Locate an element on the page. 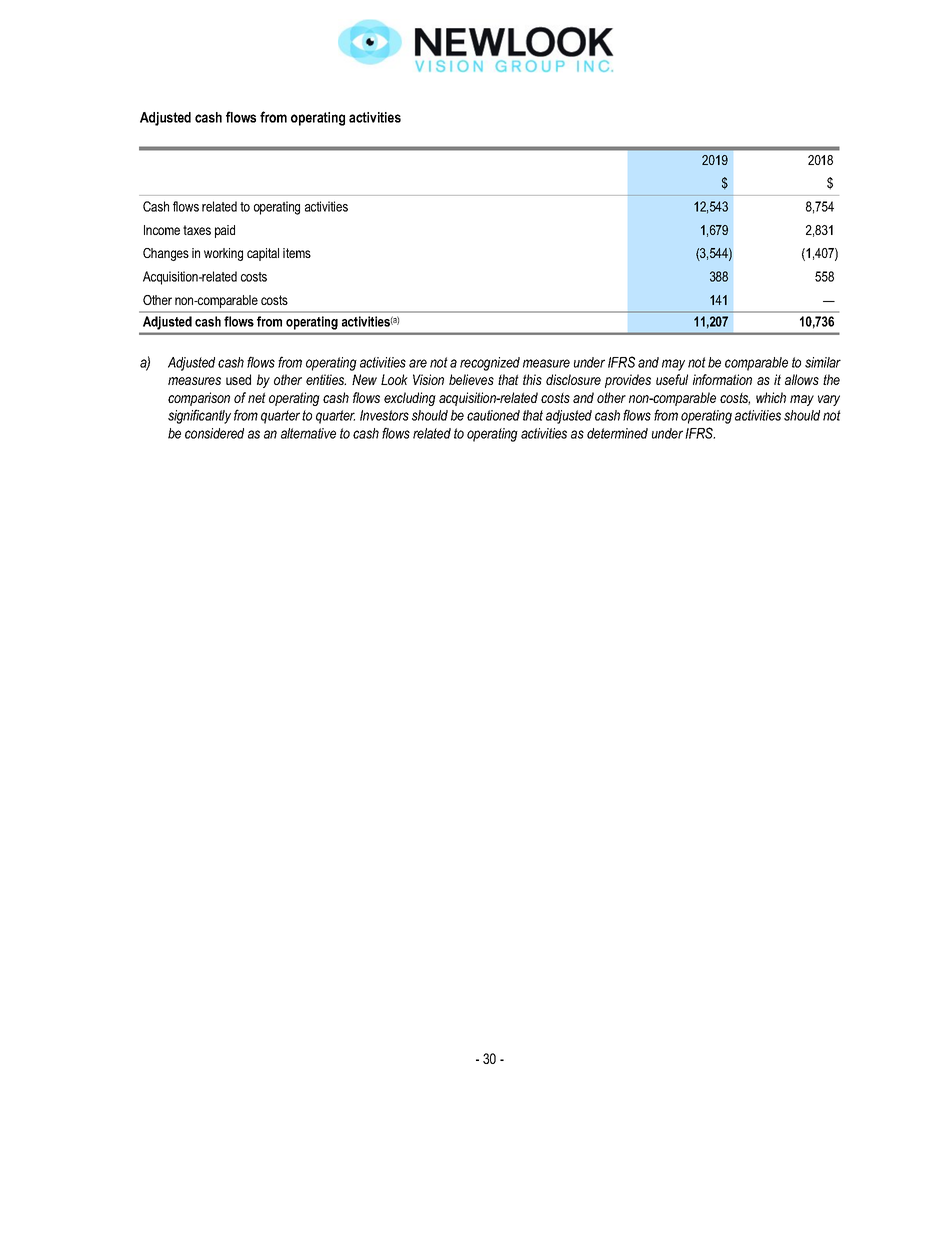  are is located at coordinates (418, 363).
